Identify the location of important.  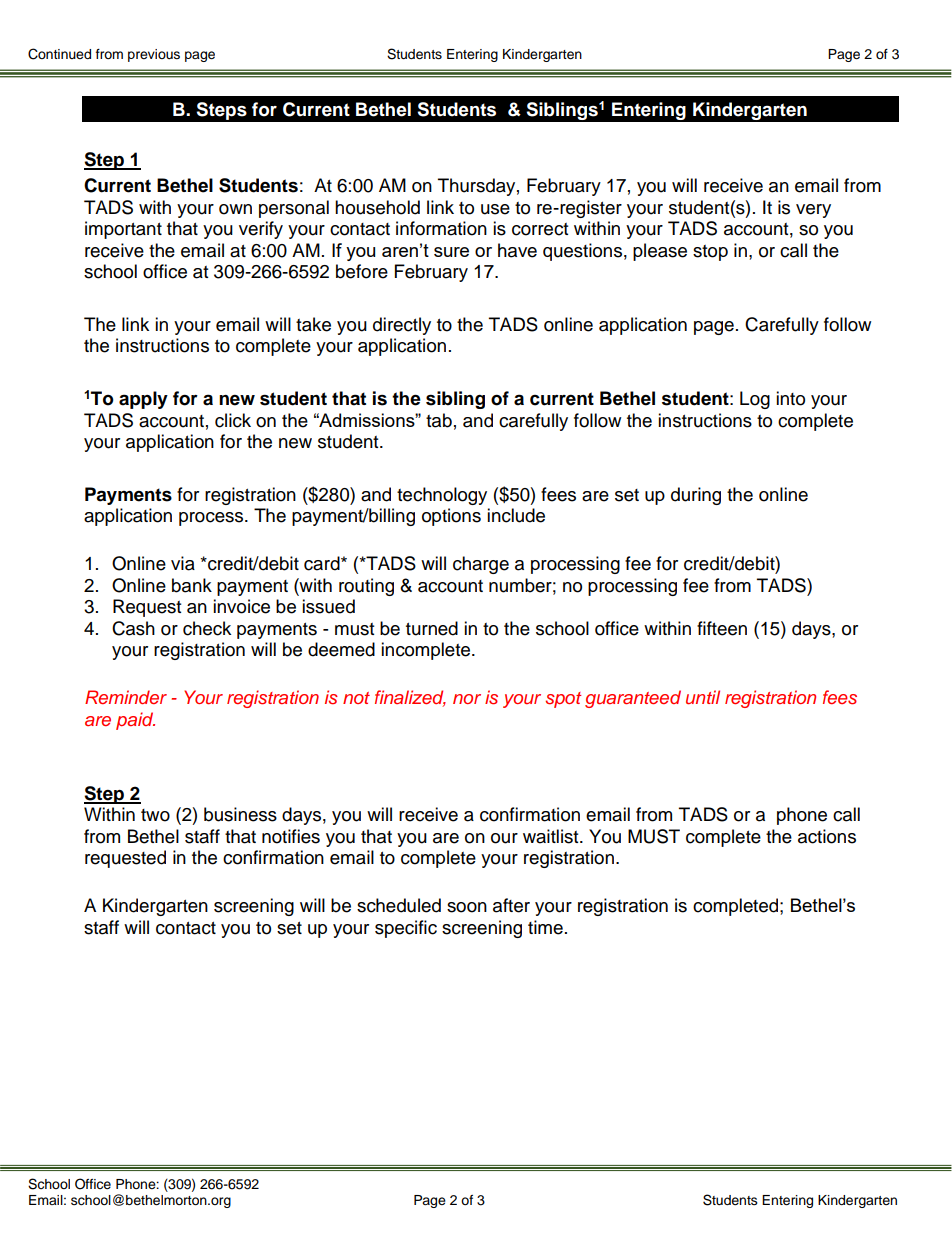
(123, 230).
